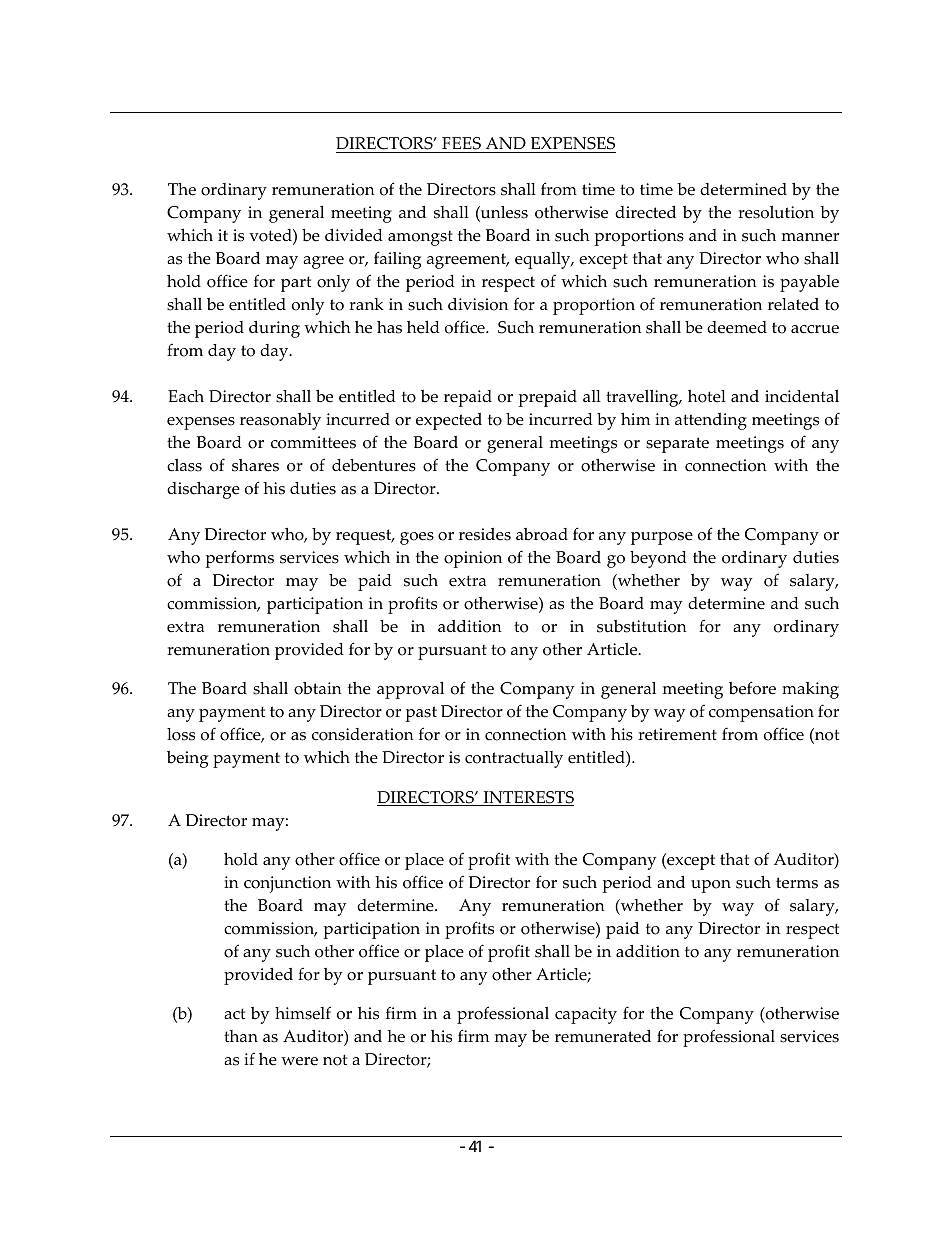  I want to click on expected, so click(449, 421).
